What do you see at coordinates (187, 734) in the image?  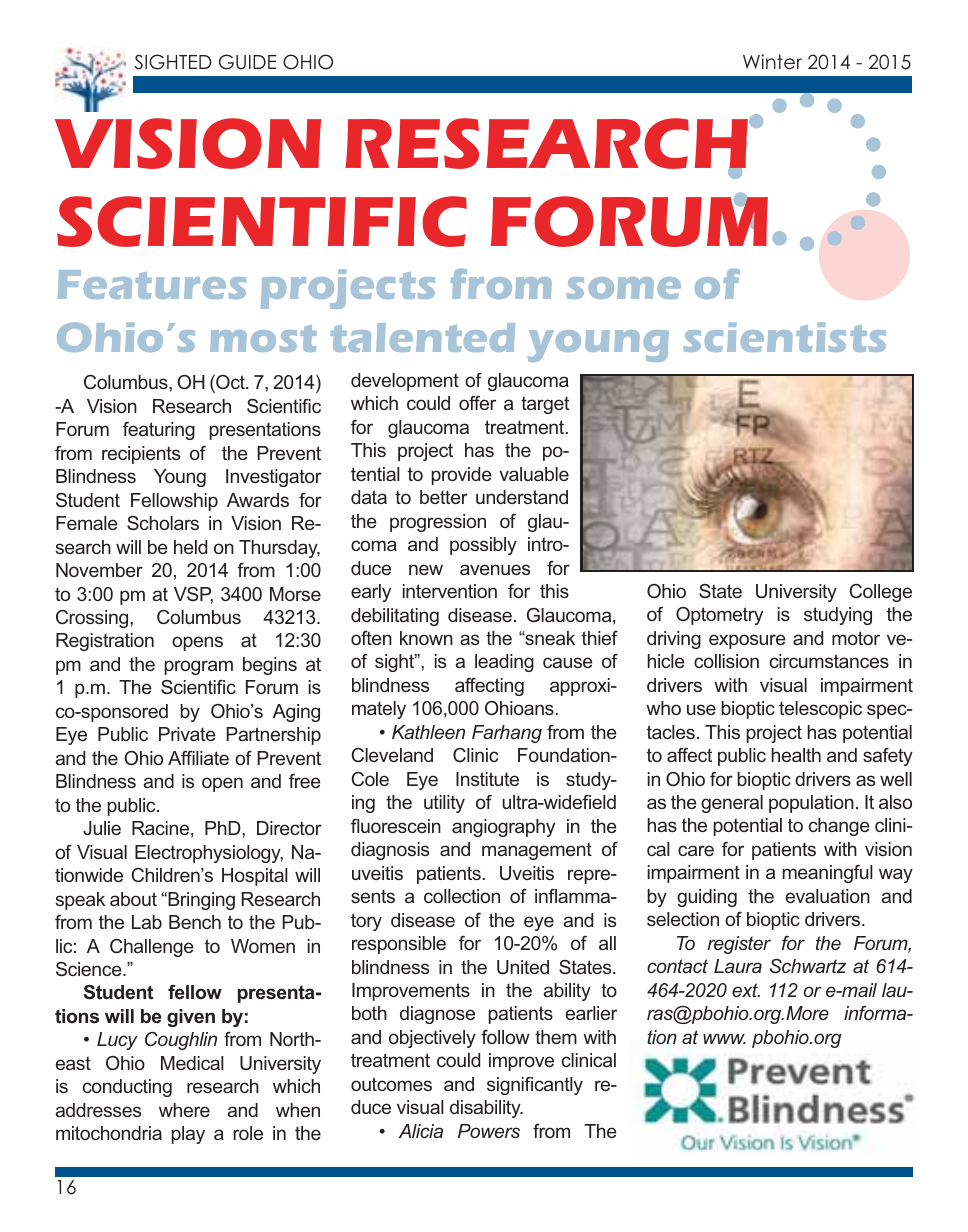 I see `Private` at bounding box center [187, 734].
